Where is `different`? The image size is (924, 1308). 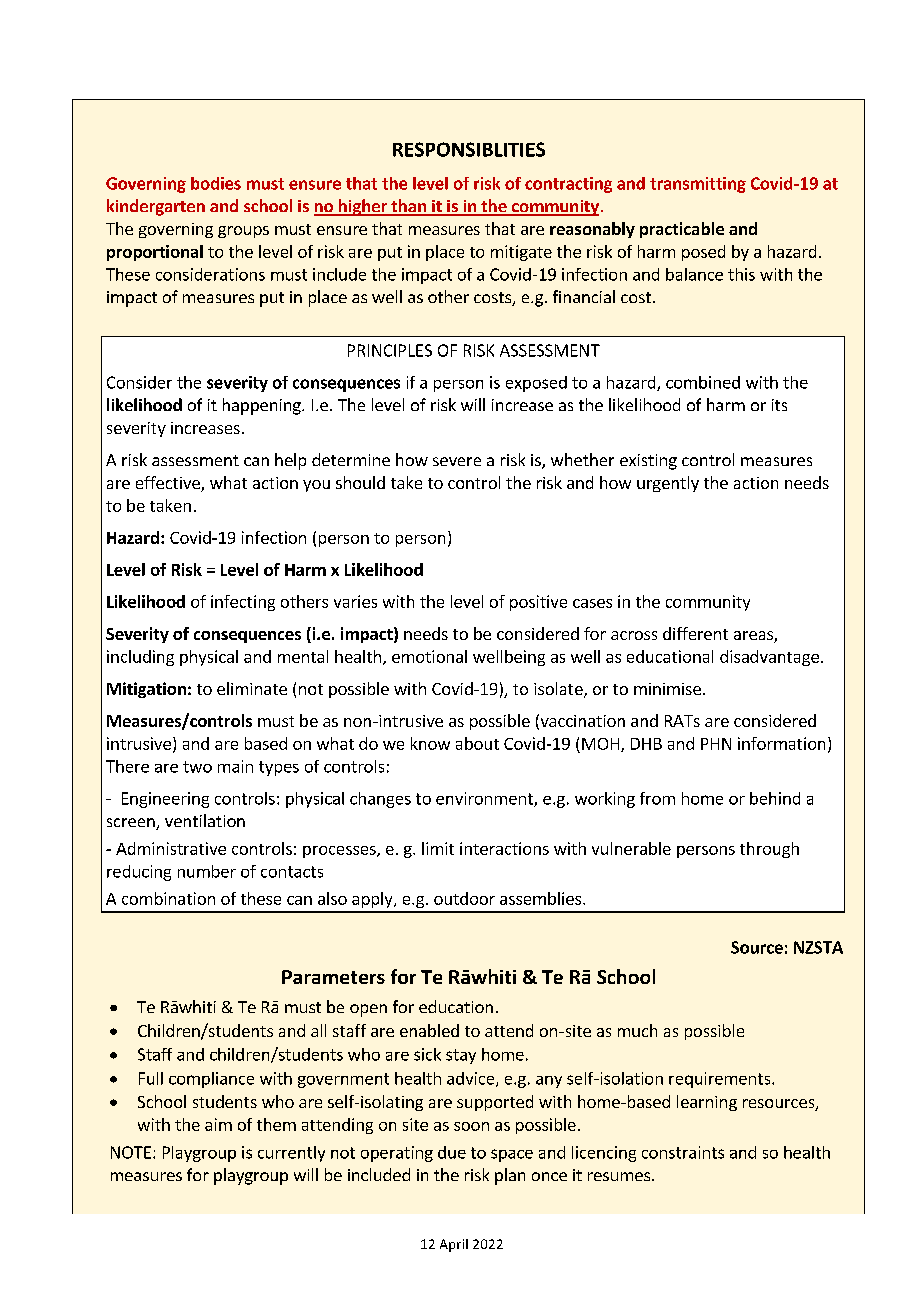 different is located at coordinates (695, 633).
